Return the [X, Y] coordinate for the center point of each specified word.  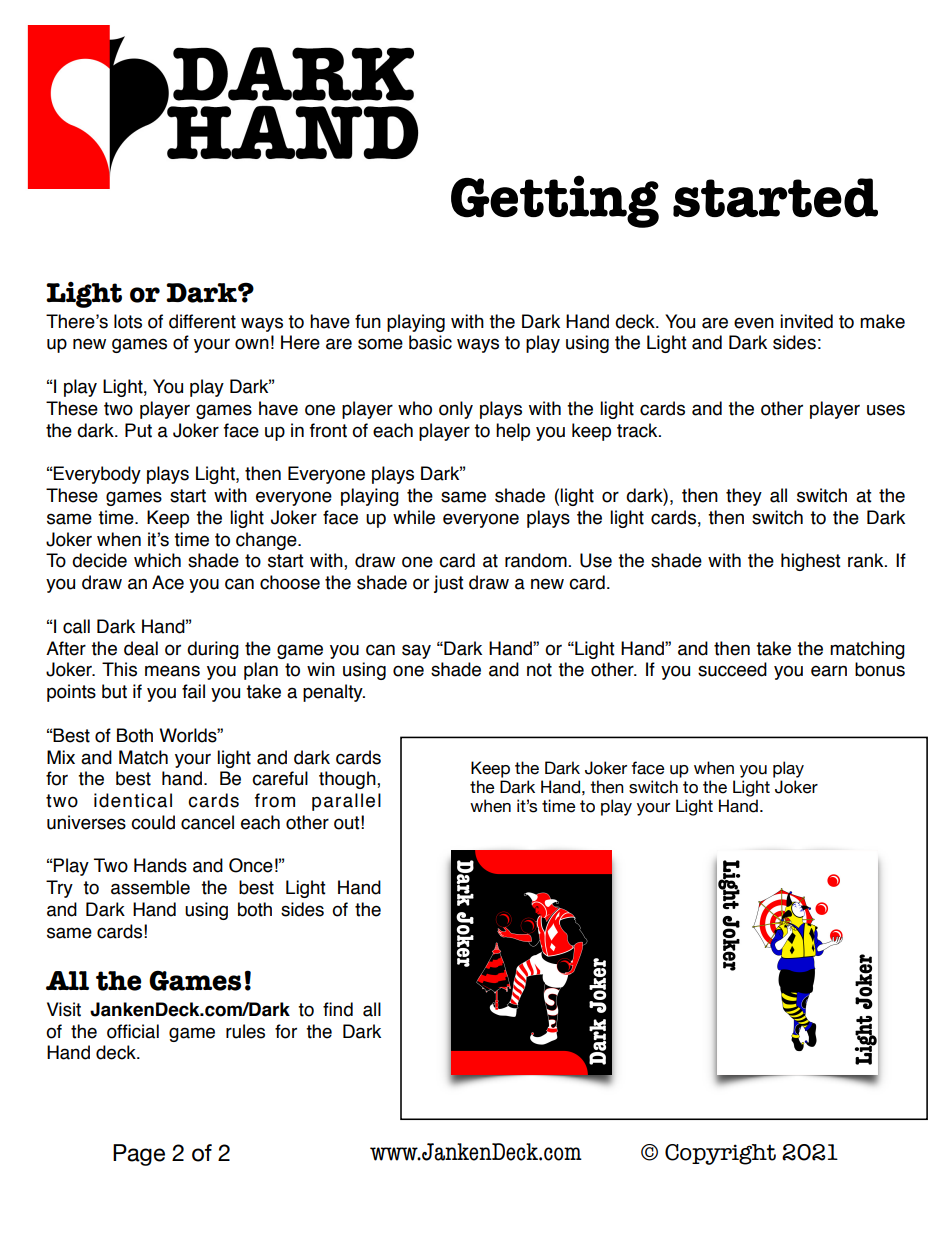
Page [139, 1155]
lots [128, 321]
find [338, 1009]
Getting [555, 201]
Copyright [720, 1154]
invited [806, 321]
